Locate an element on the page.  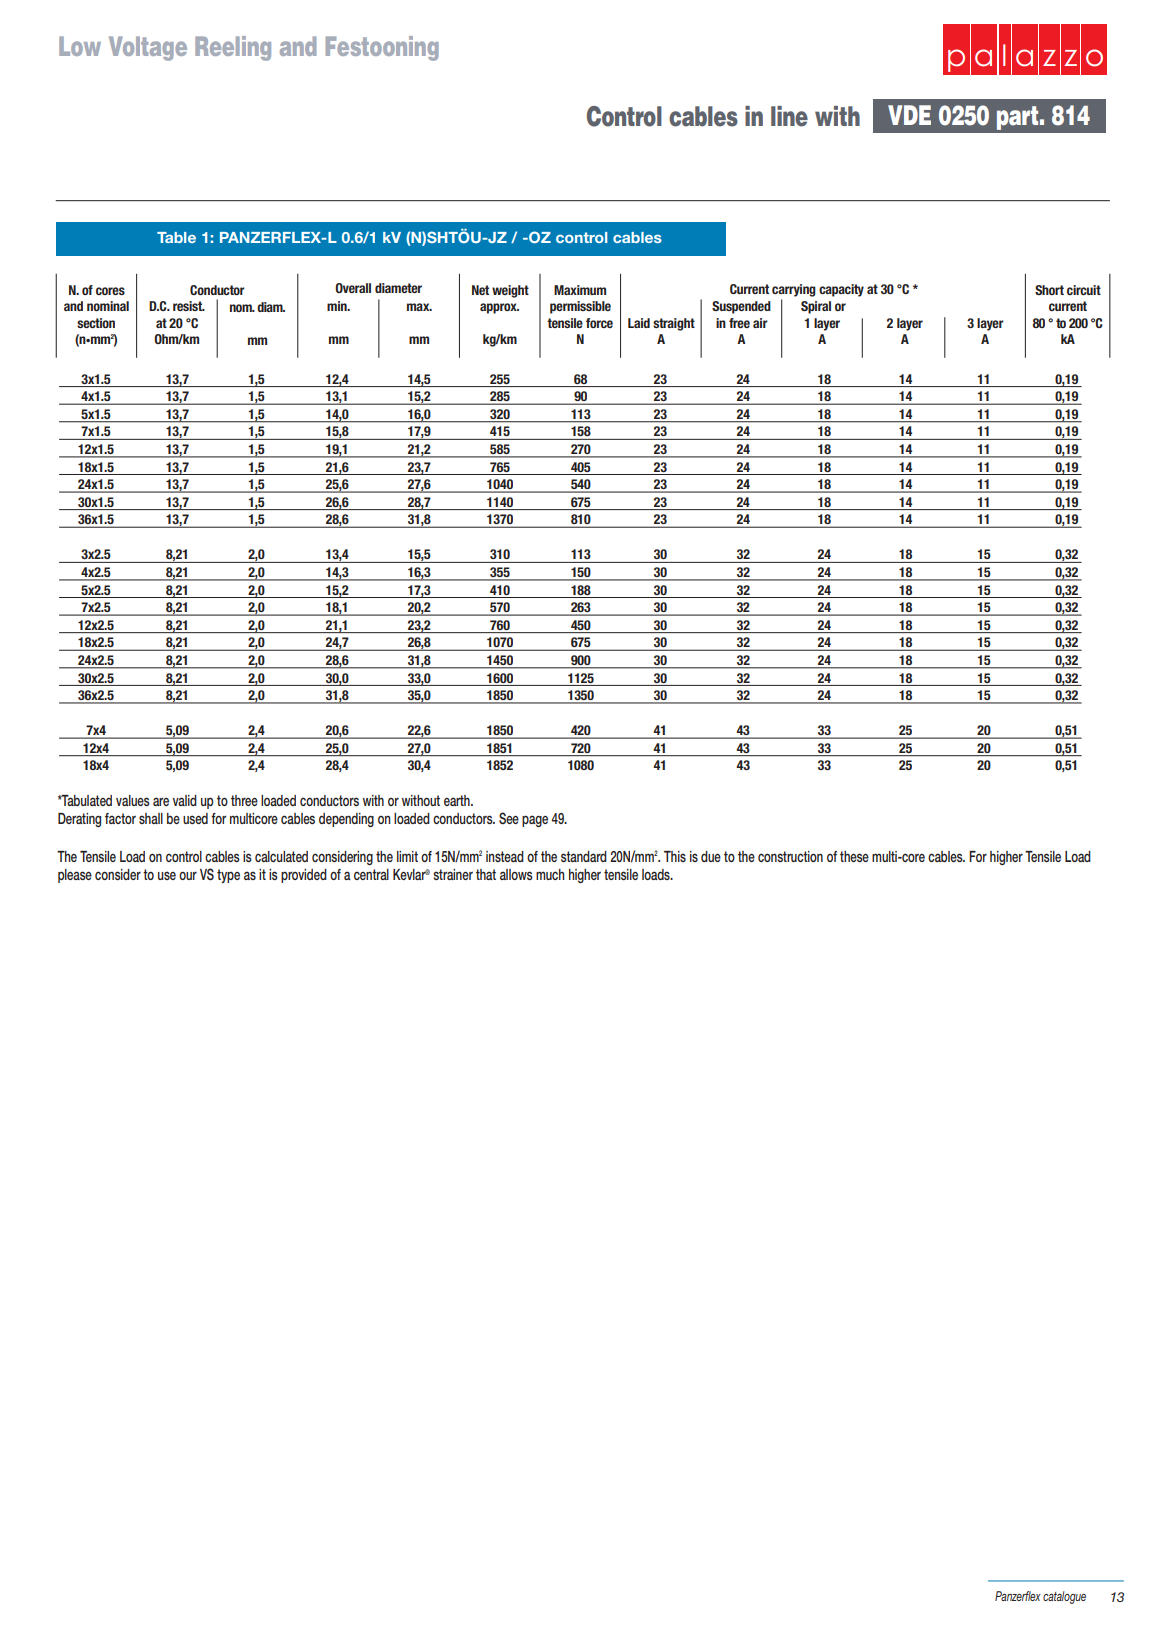
used is located at coordinates (195, 818).
